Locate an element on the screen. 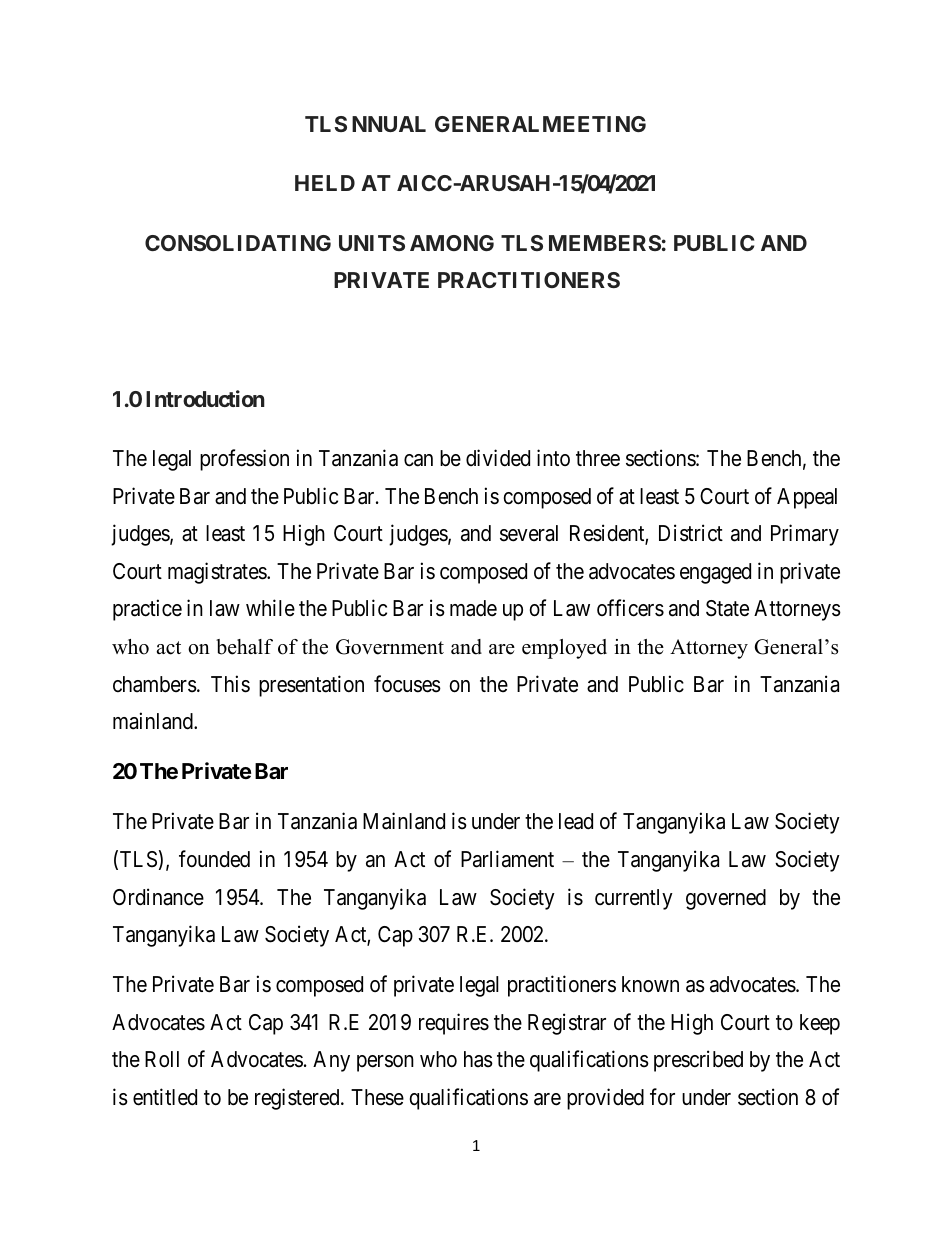 The height and width of the screenshot is (1233, 952). made is located at coordinates (473, 608).
